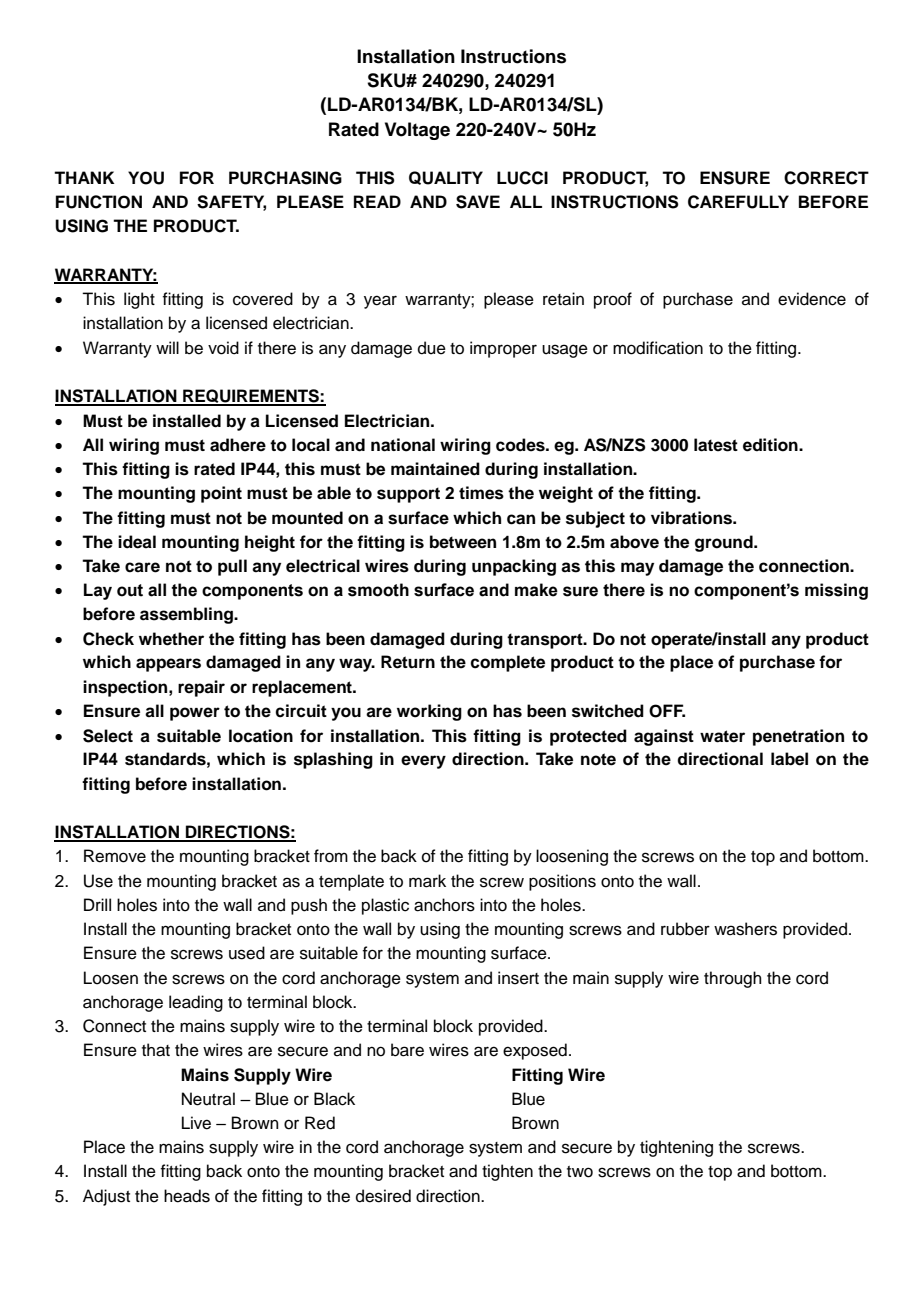 This screenshot has width=924, height=1308. Describe the element at coordinates (187, 1196) in the screenshot. I see `heads` at that location.
